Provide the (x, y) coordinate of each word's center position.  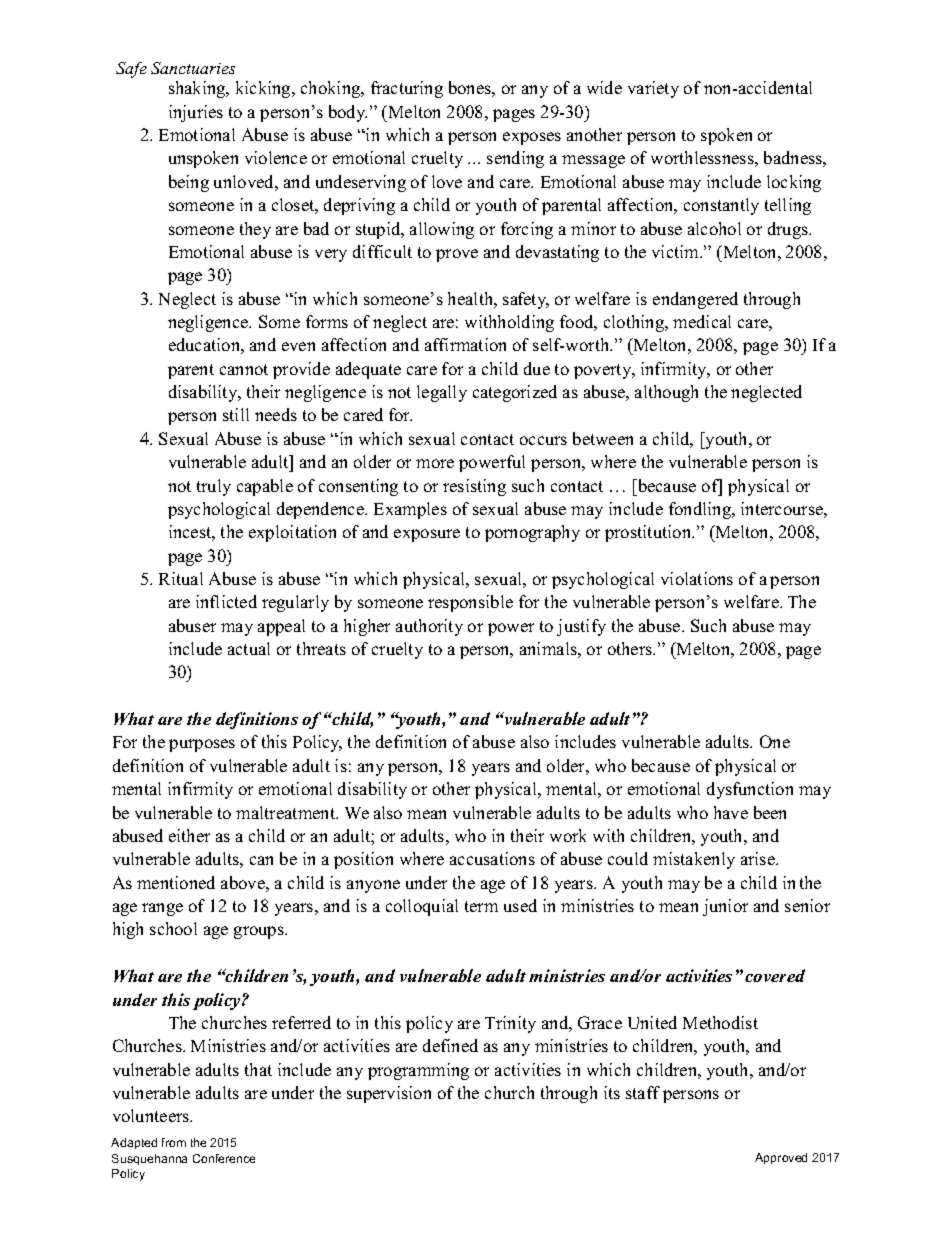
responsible (470, 603)
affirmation (465, 344)
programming (418, 1071)
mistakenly (694, 860)
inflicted (226, 601)
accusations (492, 858)
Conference (224, 1158)
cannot (244, 369)
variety (653, 89)
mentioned (176, 882)
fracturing (407, 89)
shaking (198, 89)
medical (702, 321)
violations (697, 578)
